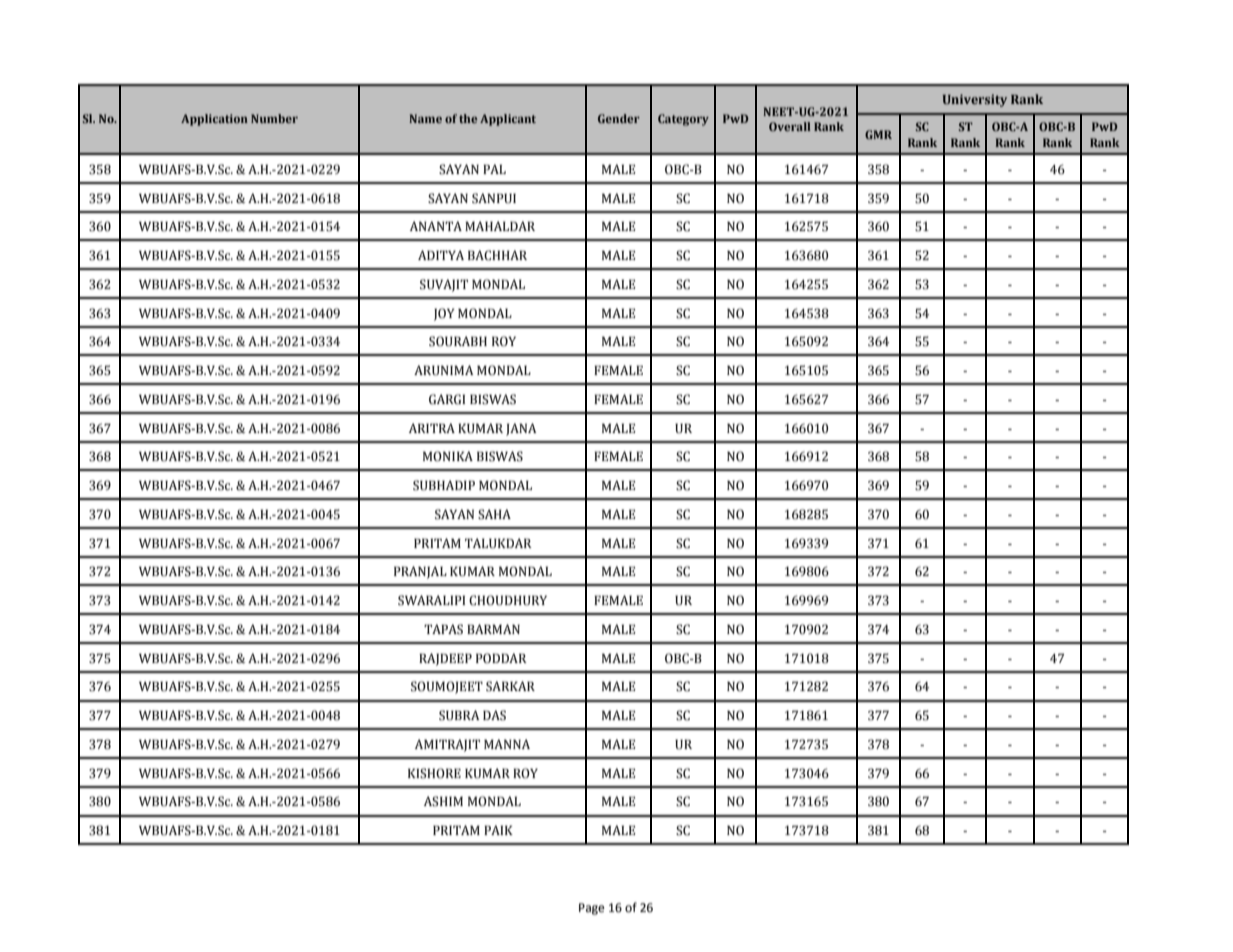 The height and width of the screenshot is (952, 1233). I want to click on Overall, so click(790, 126).
